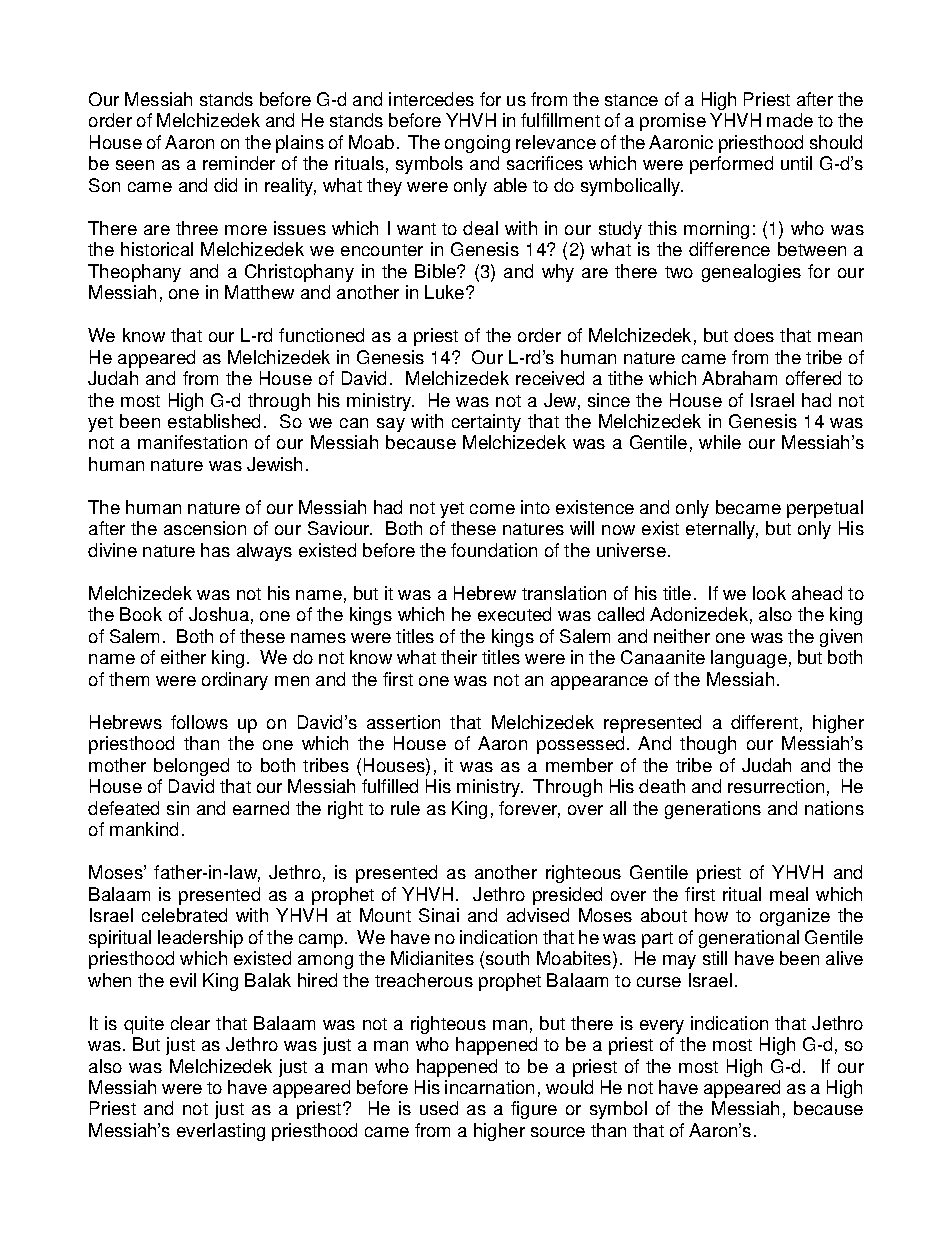 The image size is (952, 1233). What do you see at coordinates (239, 163) in the screenshot?
I see `reminder` at bounding box center [239, 163].
